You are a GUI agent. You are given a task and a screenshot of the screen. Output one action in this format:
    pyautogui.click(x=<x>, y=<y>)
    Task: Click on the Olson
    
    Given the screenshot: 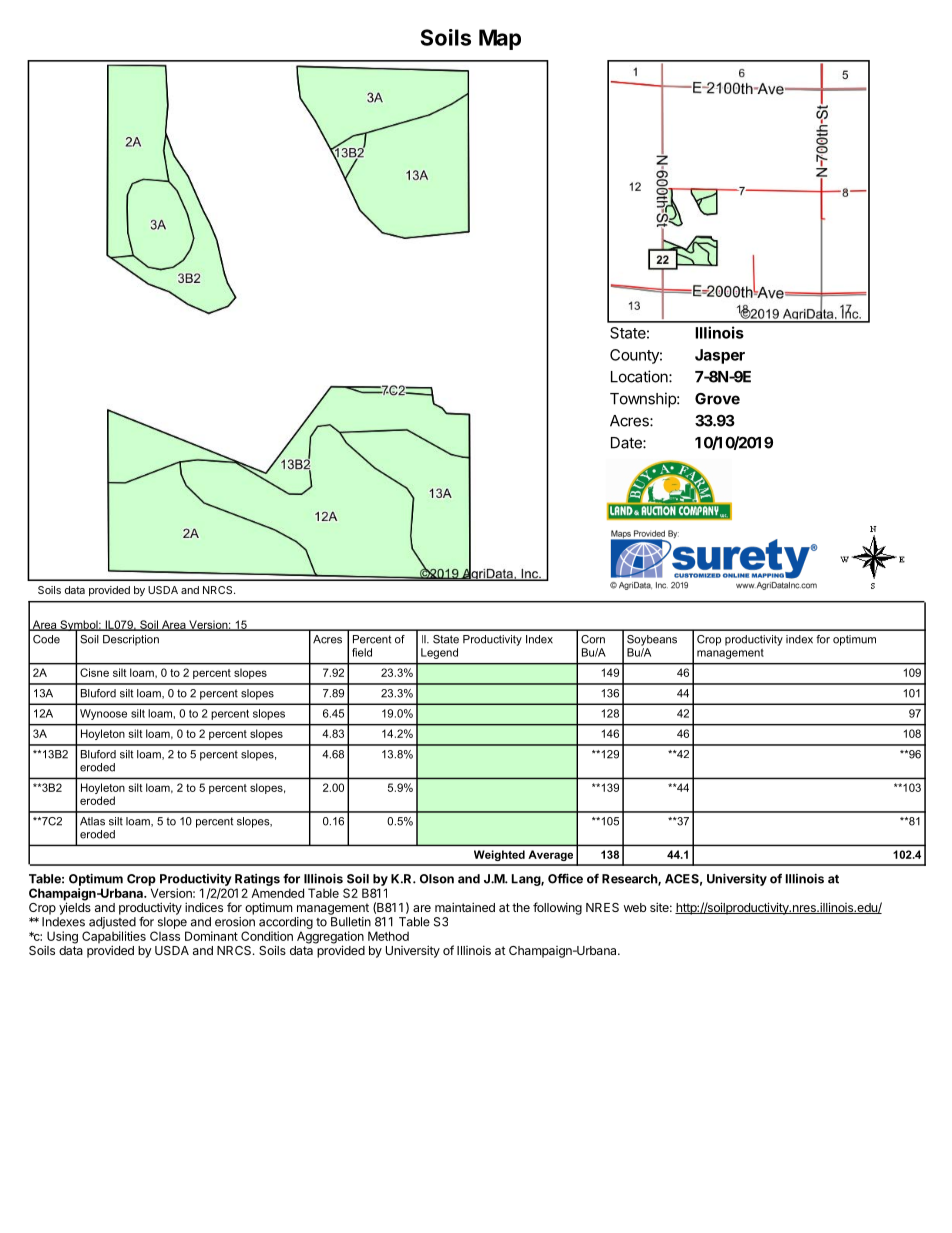 What is the action you would take?
    pyautogui.click(x=437, y=879)
